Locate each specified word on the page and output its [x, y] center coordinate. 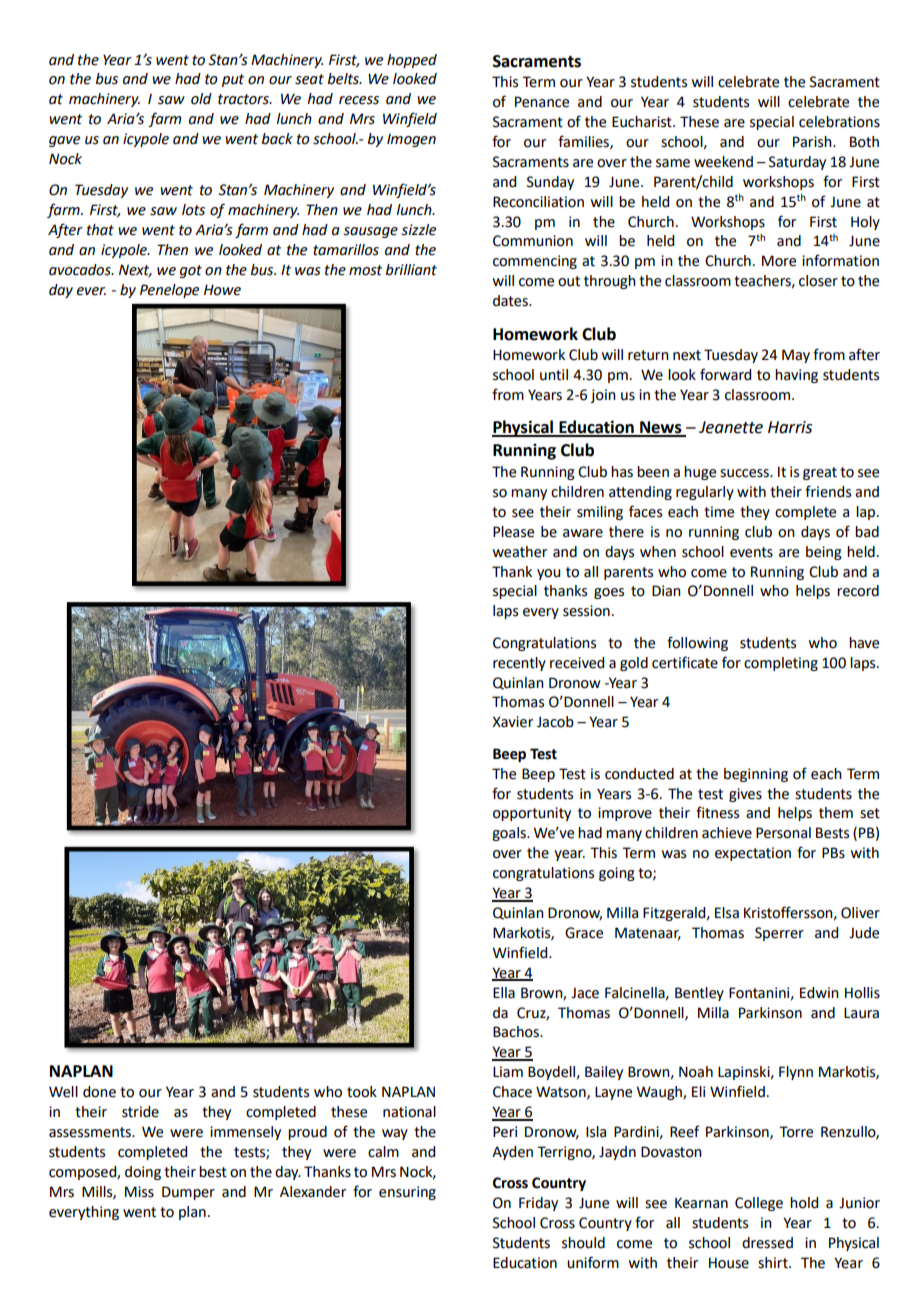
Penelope [169, 291]
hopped [412, 61]
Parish [813, 142]
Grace [584, 933]
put [233, 80]
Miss [139, 1192]
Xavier [512, 722]
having [796, 376]
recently [519, 664]
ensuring [407, 1193]
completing [781, 664]
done [99, 1092]
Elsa [727, 913]
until [554, 375]
